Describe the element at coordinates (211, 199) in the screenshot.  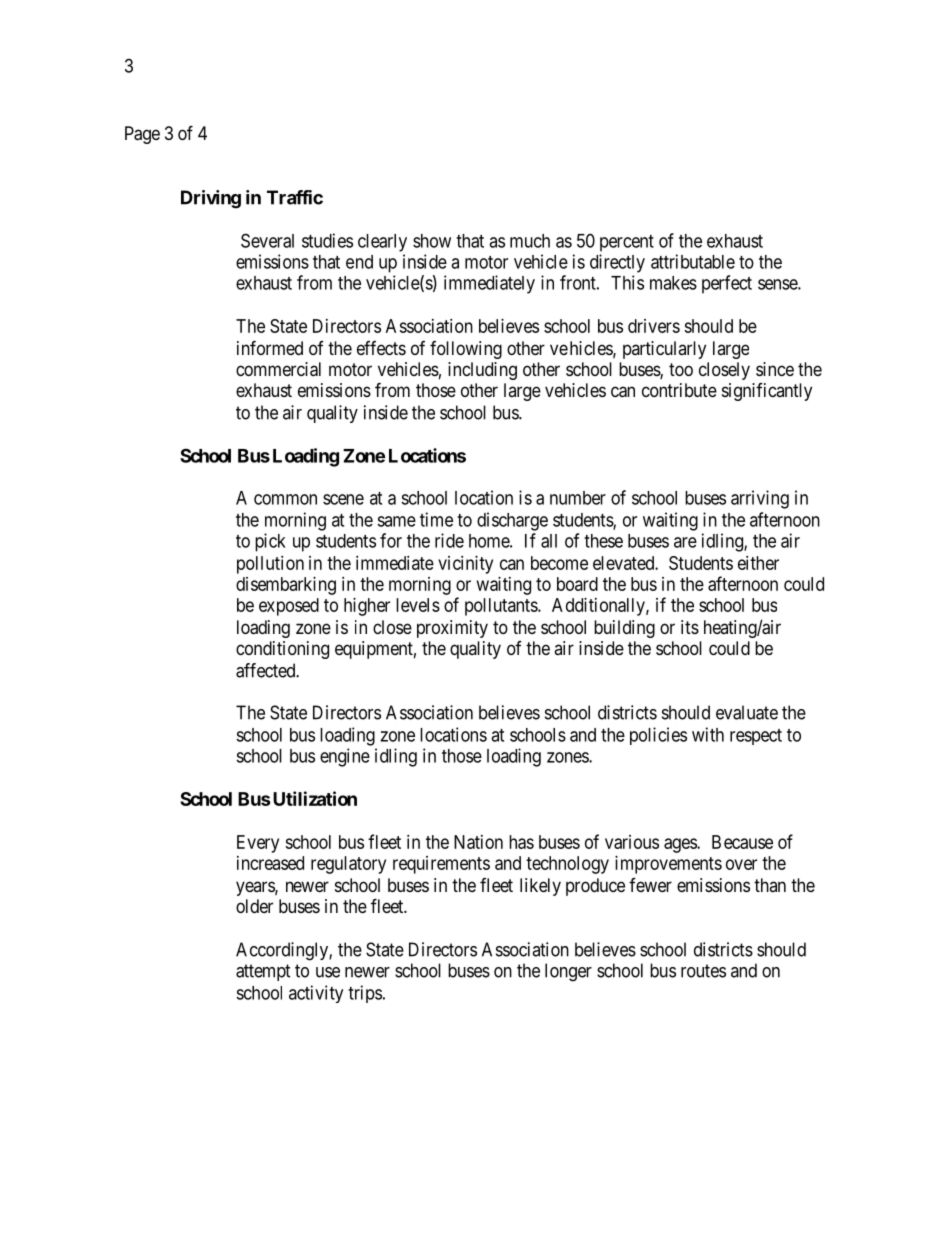
I see `Driving` at that location.
